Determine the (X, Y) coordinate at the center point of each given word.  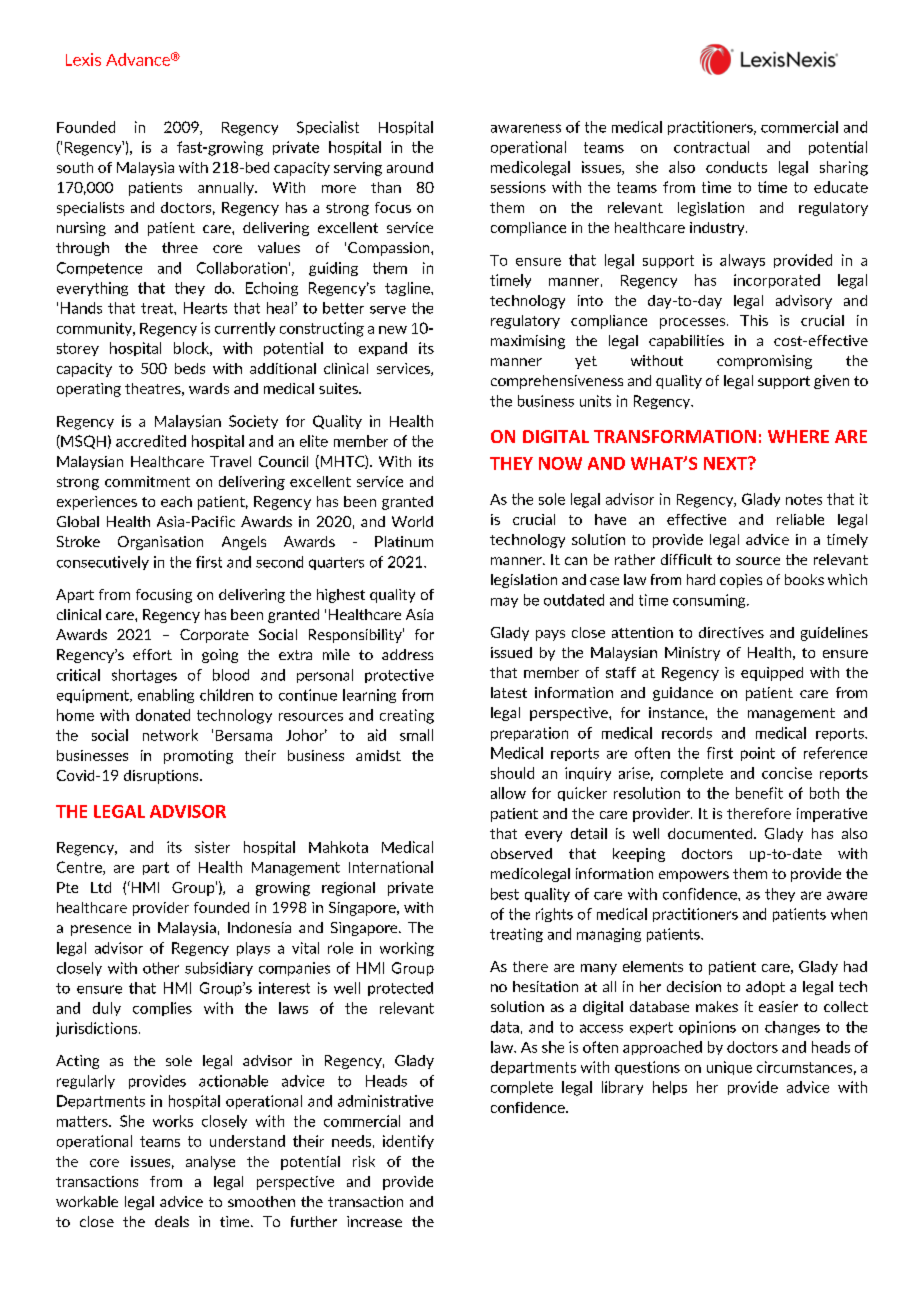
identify (408, 1142)
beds (190, 368)
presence (101, 930)
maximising (528, 342)
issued (511, 652)
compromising (764, 362)
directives (731, 632)
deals (172, 1221)
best (505, 894)
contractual (711, 147)
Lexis (83, 59)
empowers (694, 876)
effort (152, 654)
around (410, 167)
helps (670, 1088)
